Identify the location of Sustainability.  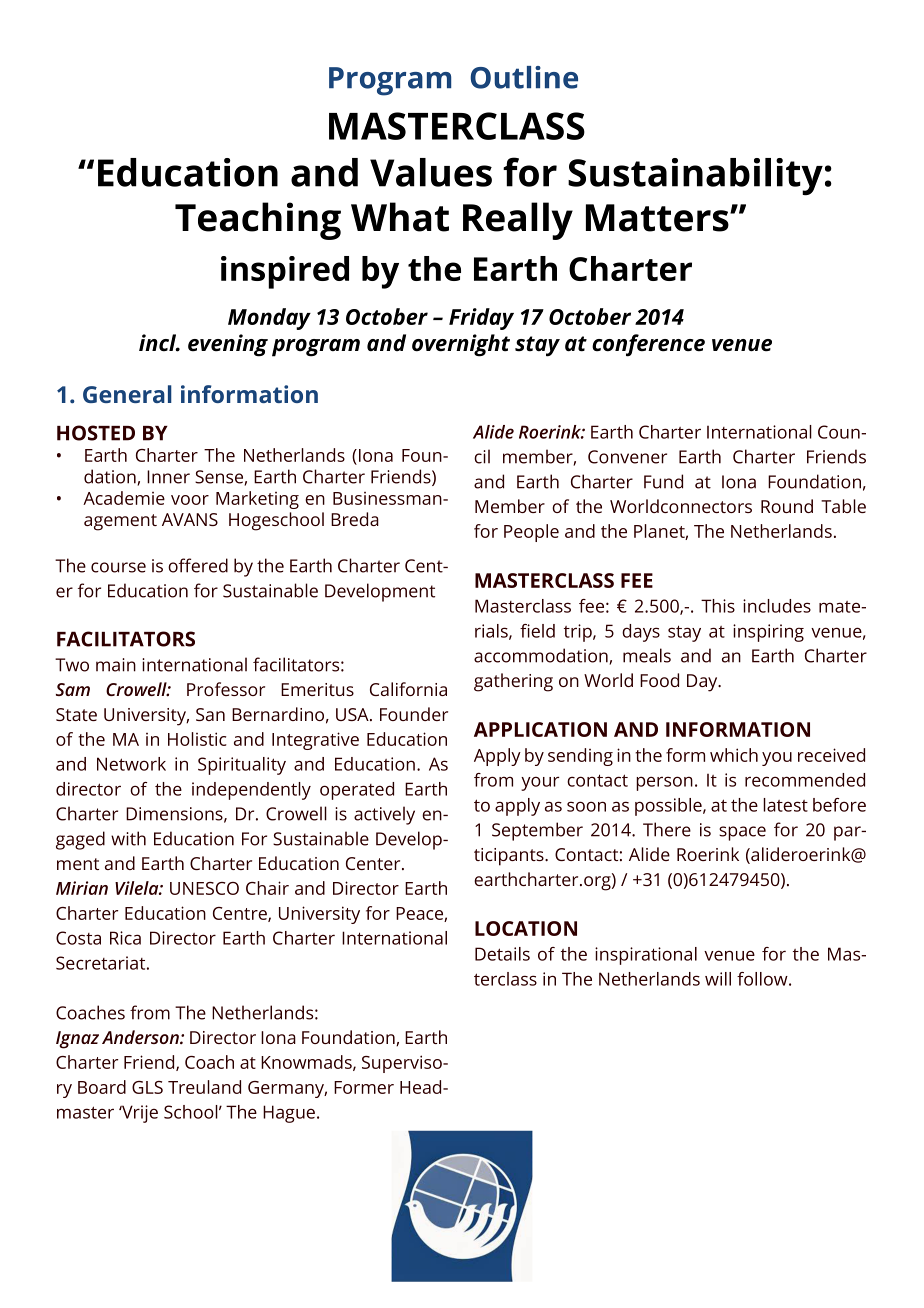
(695, 177).
